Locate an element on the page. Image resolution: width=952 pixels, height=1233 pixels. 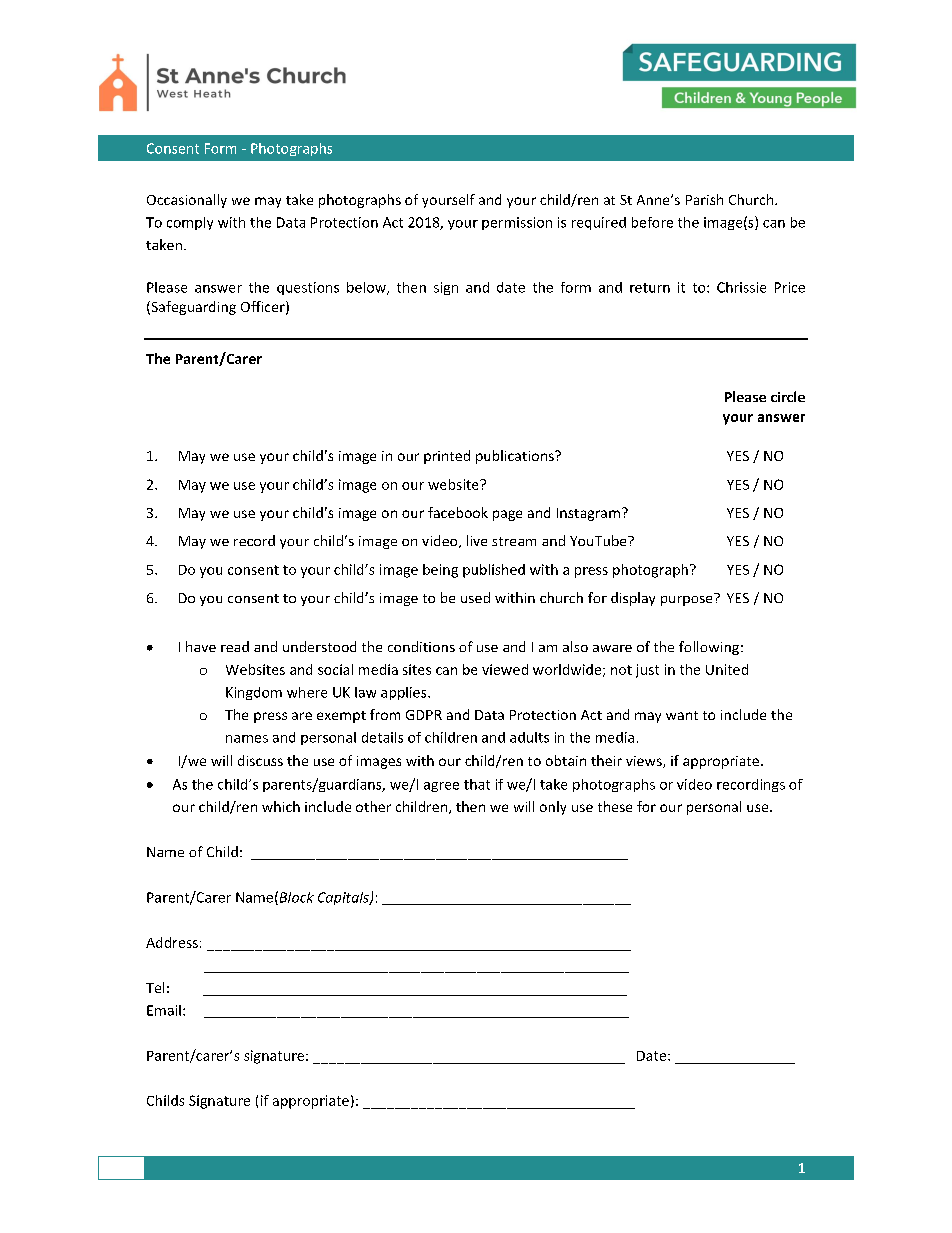
purpose is located at coordinates (688, 599).
